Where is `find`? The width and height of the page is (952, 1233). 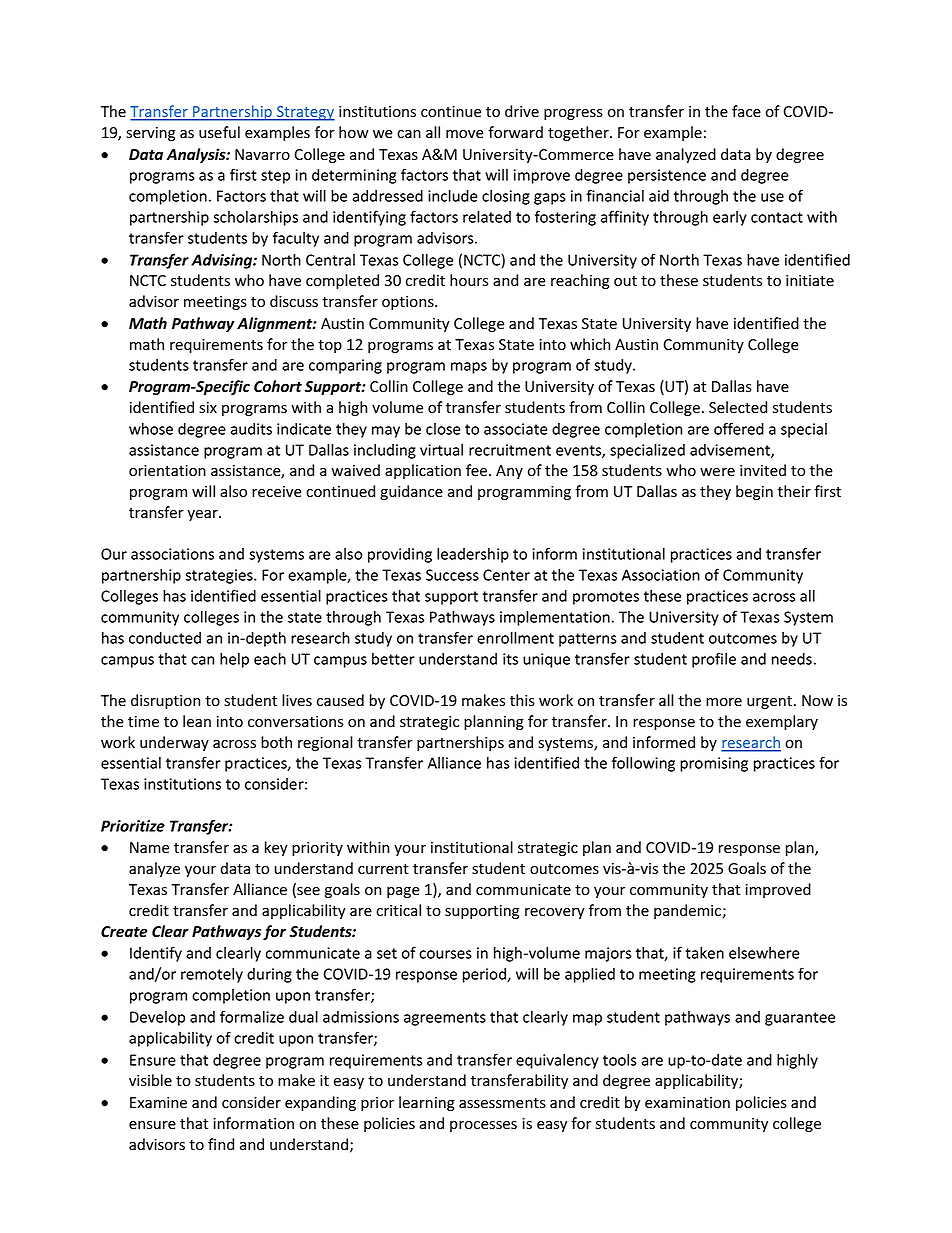
find is located at coordinates (221, 1144).
